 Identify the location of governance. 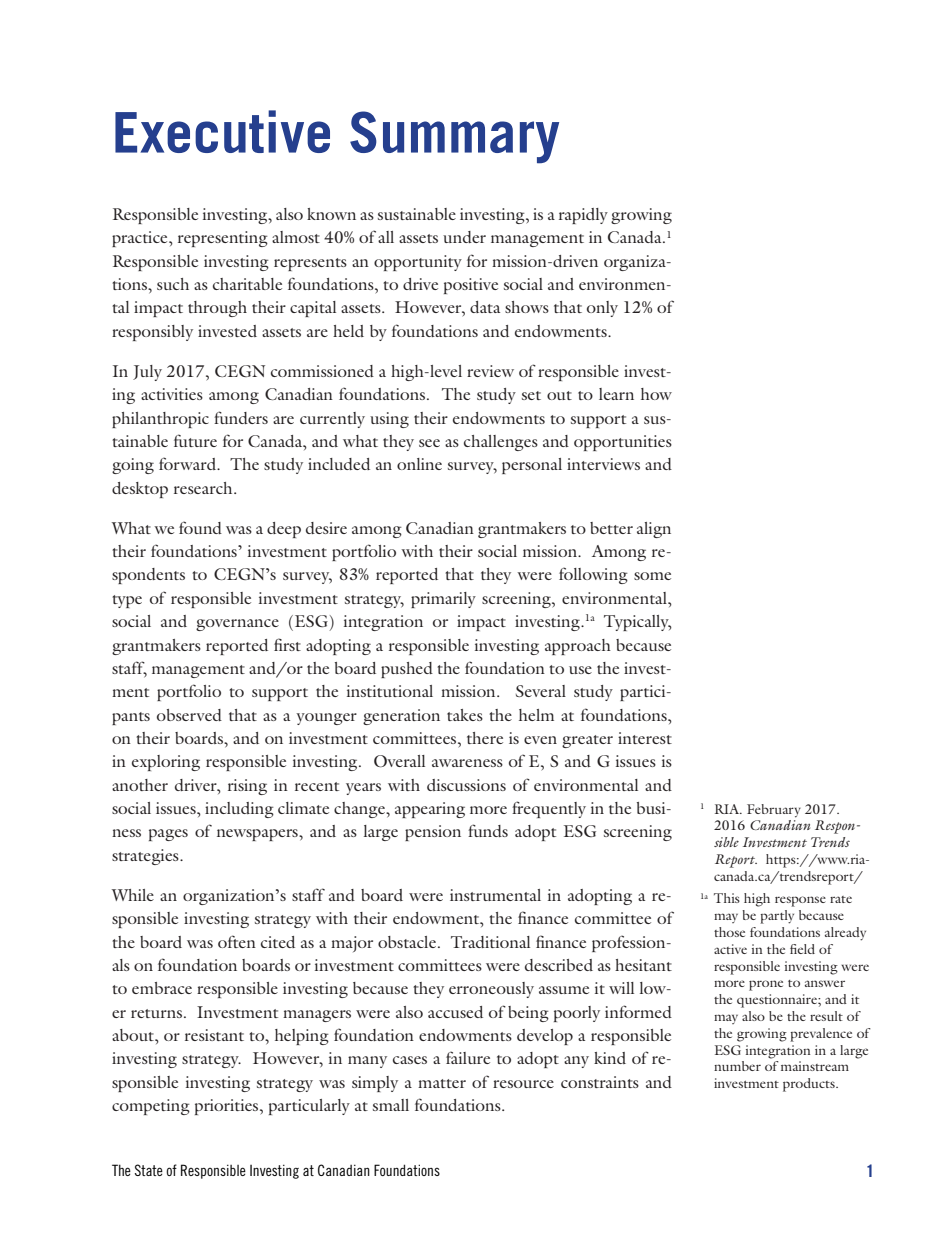
(237, 625).
